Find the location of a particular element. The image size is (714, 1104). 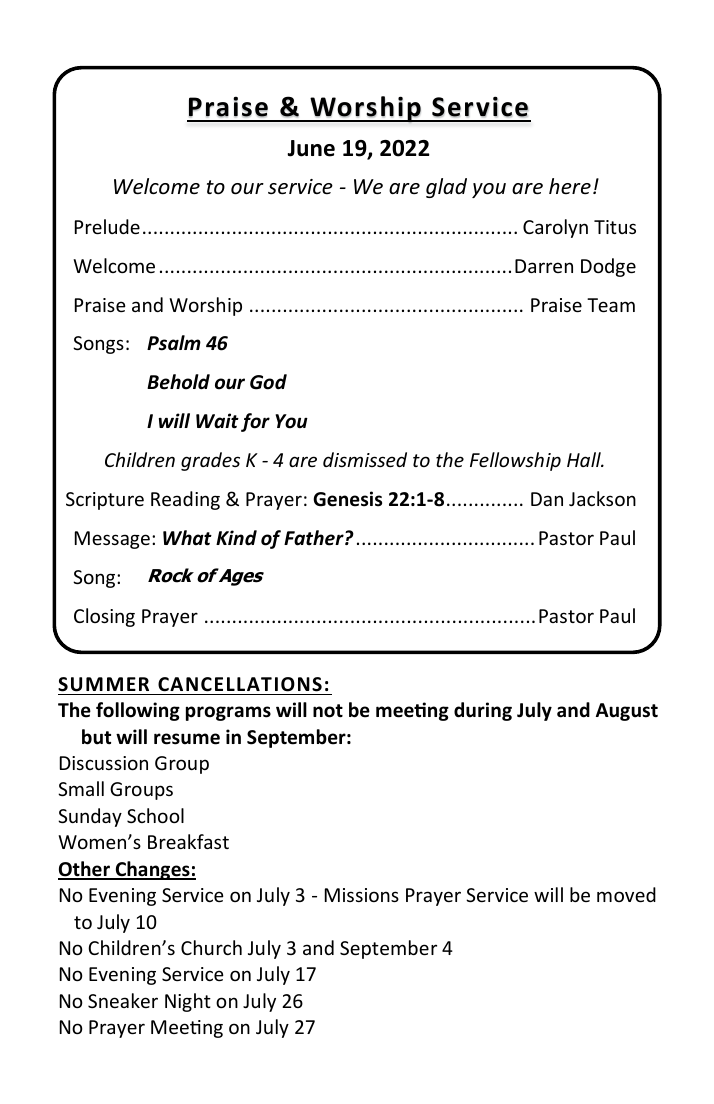

glad is located at coordinates (446, 188).
